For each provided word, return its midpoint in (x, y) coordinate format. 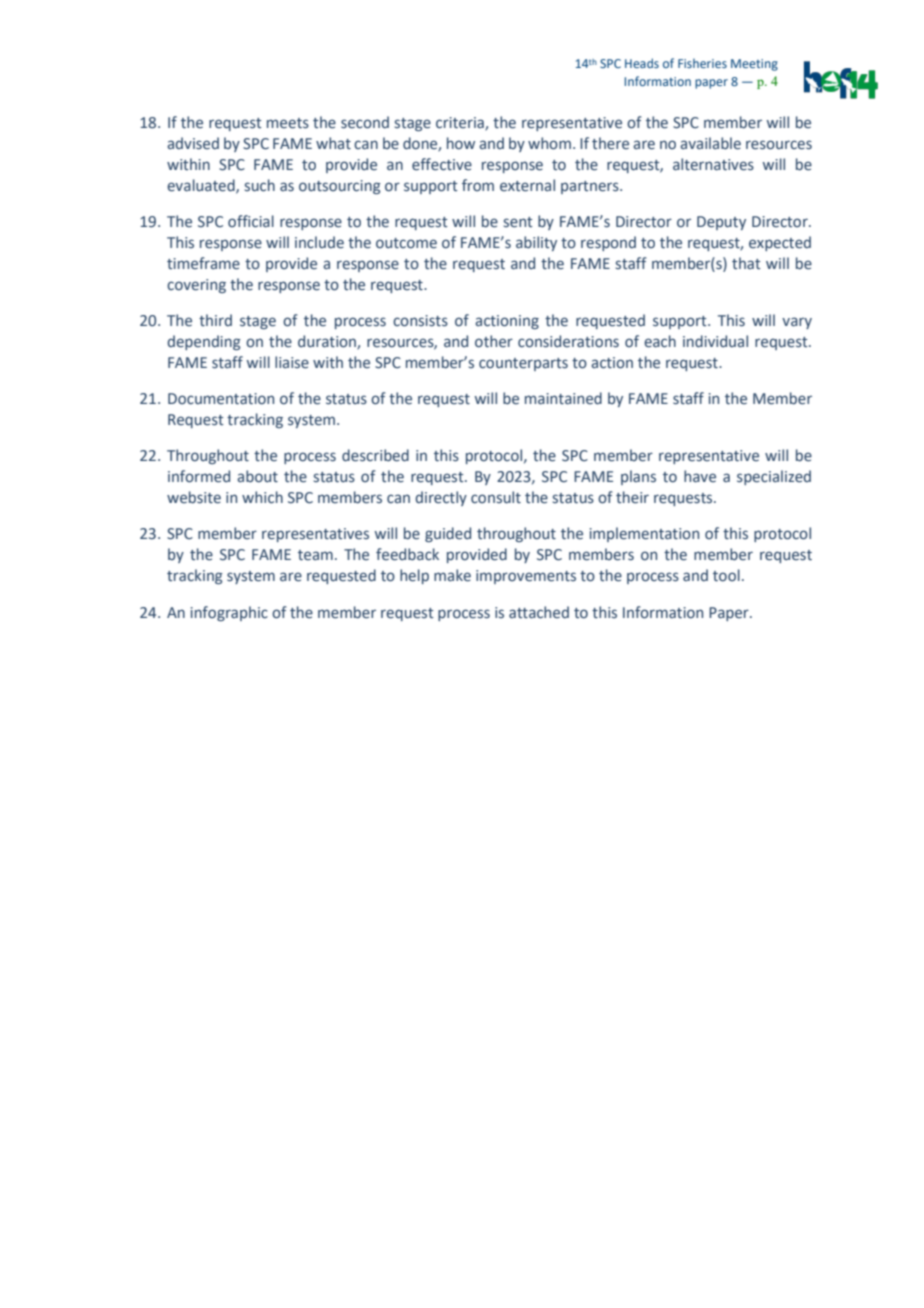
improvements (526, 577)
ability (536, 243)
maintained (563, 398)
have (700, 476)
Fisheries (702, 63)
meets (288, 123)
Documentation (221, 399)
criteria (461, 124)
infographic (229, 613)
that (746, 263)
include (319, 242)
